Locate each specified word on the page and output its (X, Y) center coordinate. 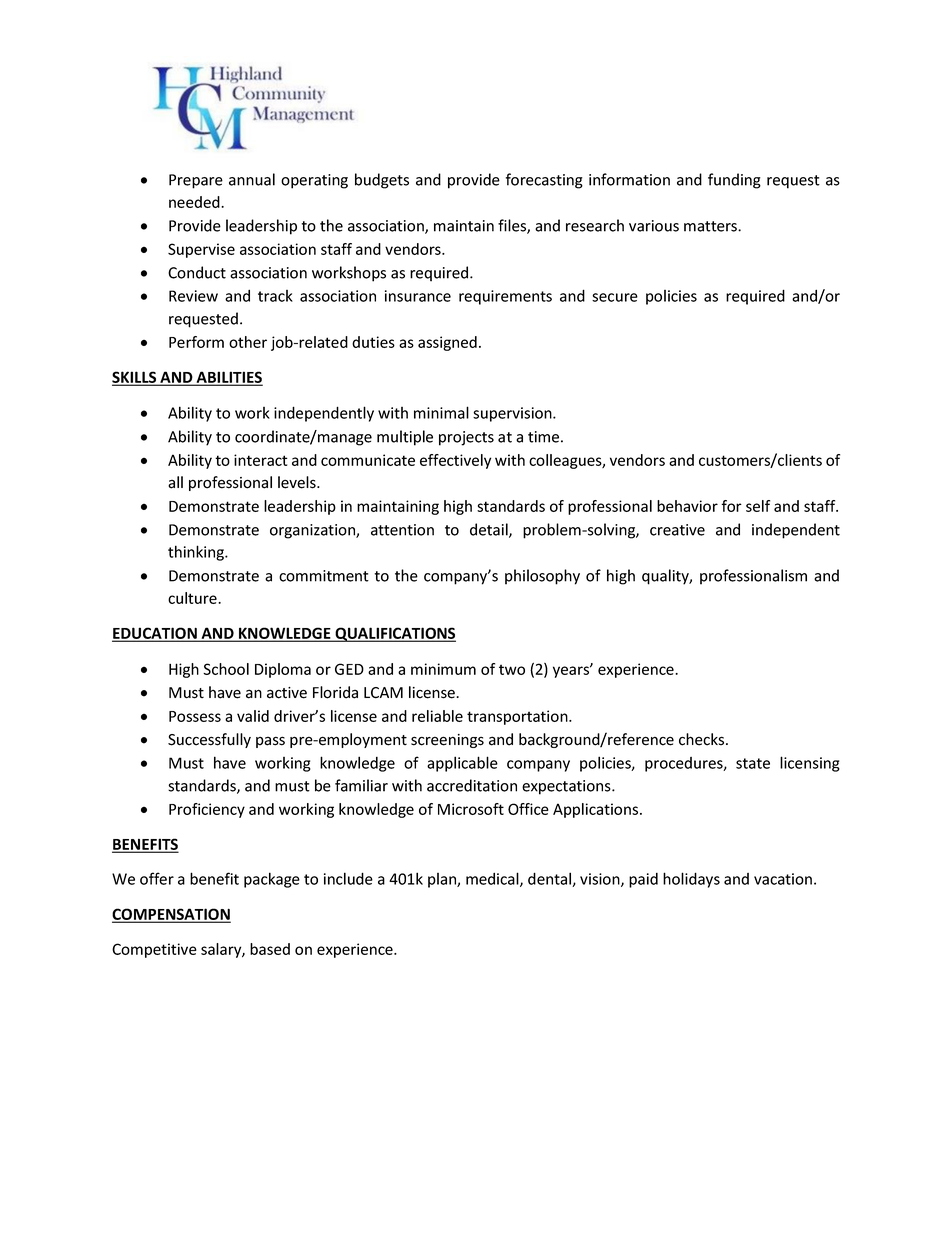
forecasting (544, 181)
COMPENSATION (171, 915)
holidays (691, 880)
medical (493, 879)
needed (195, 202)
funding (734, 181)
